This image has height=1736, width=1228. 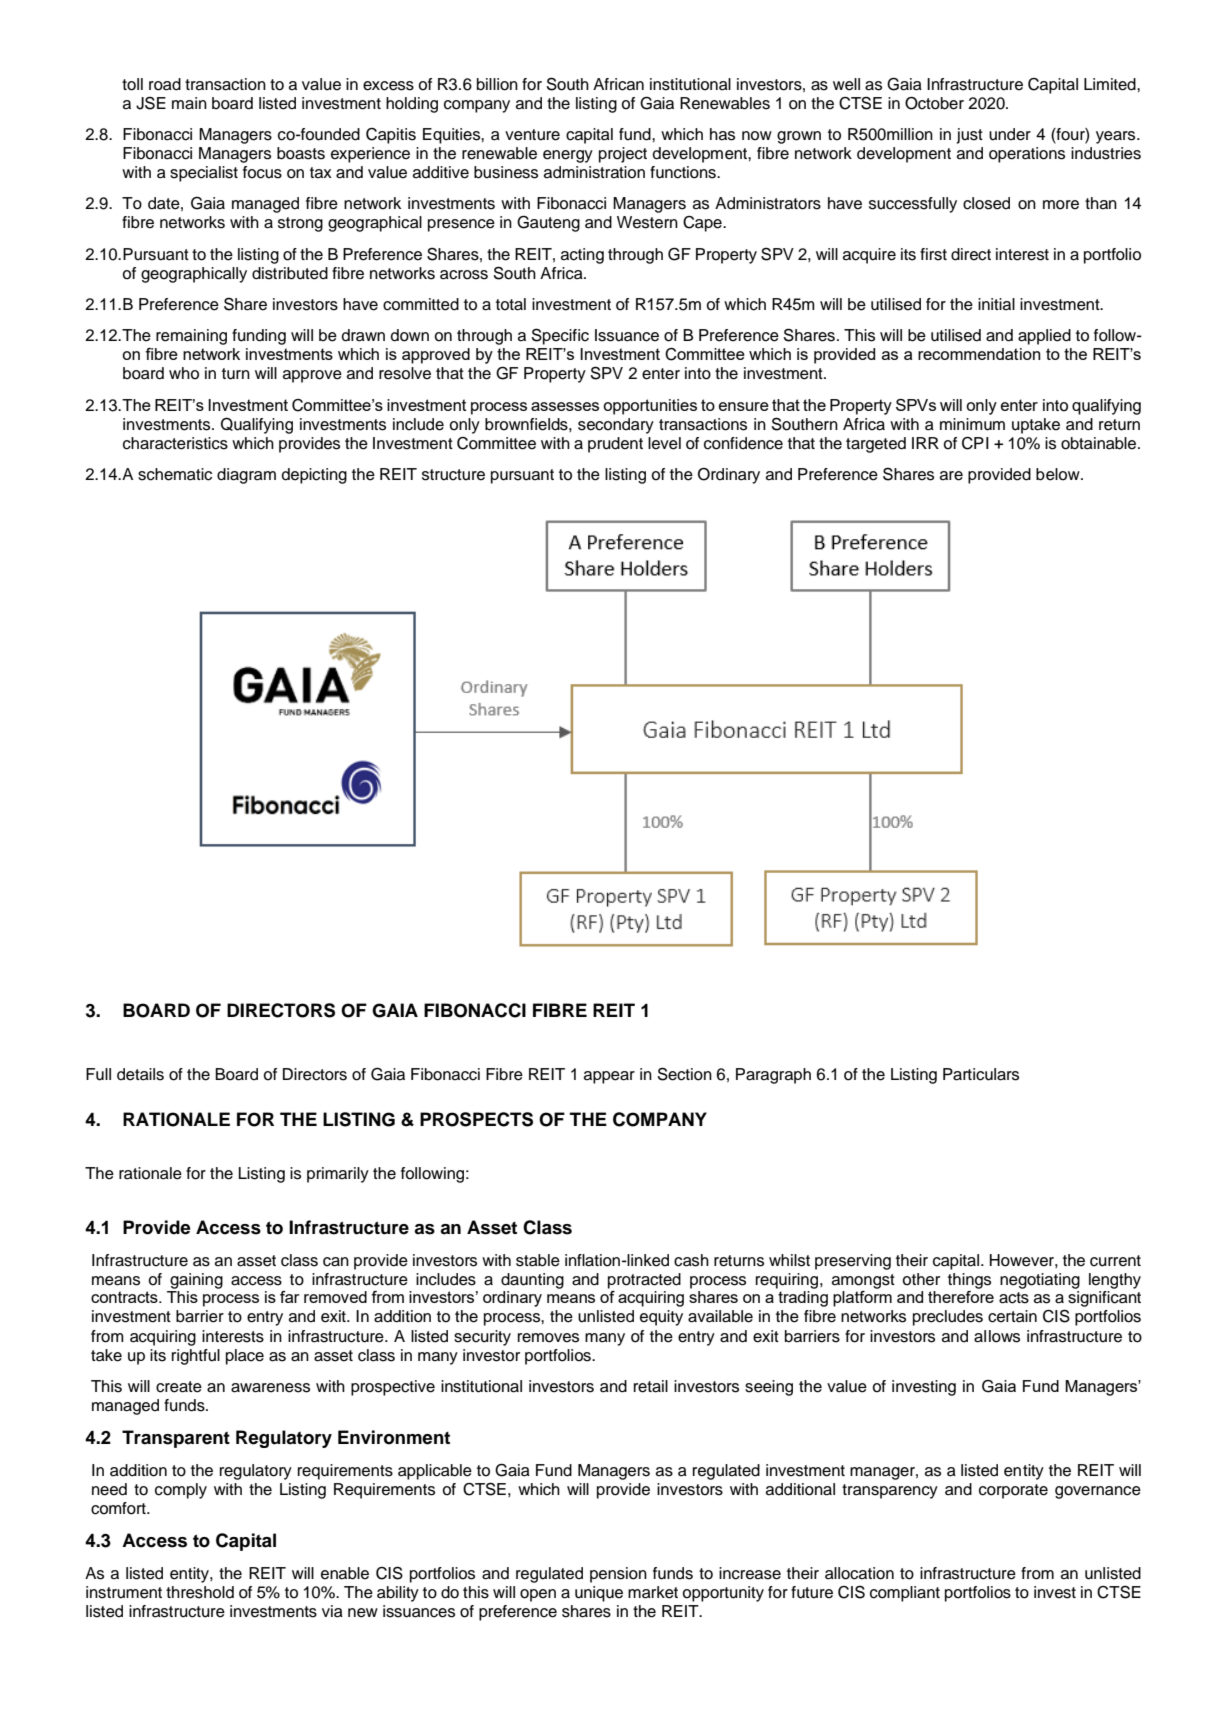 I want to click on under, so click(x=1010, y=134).
